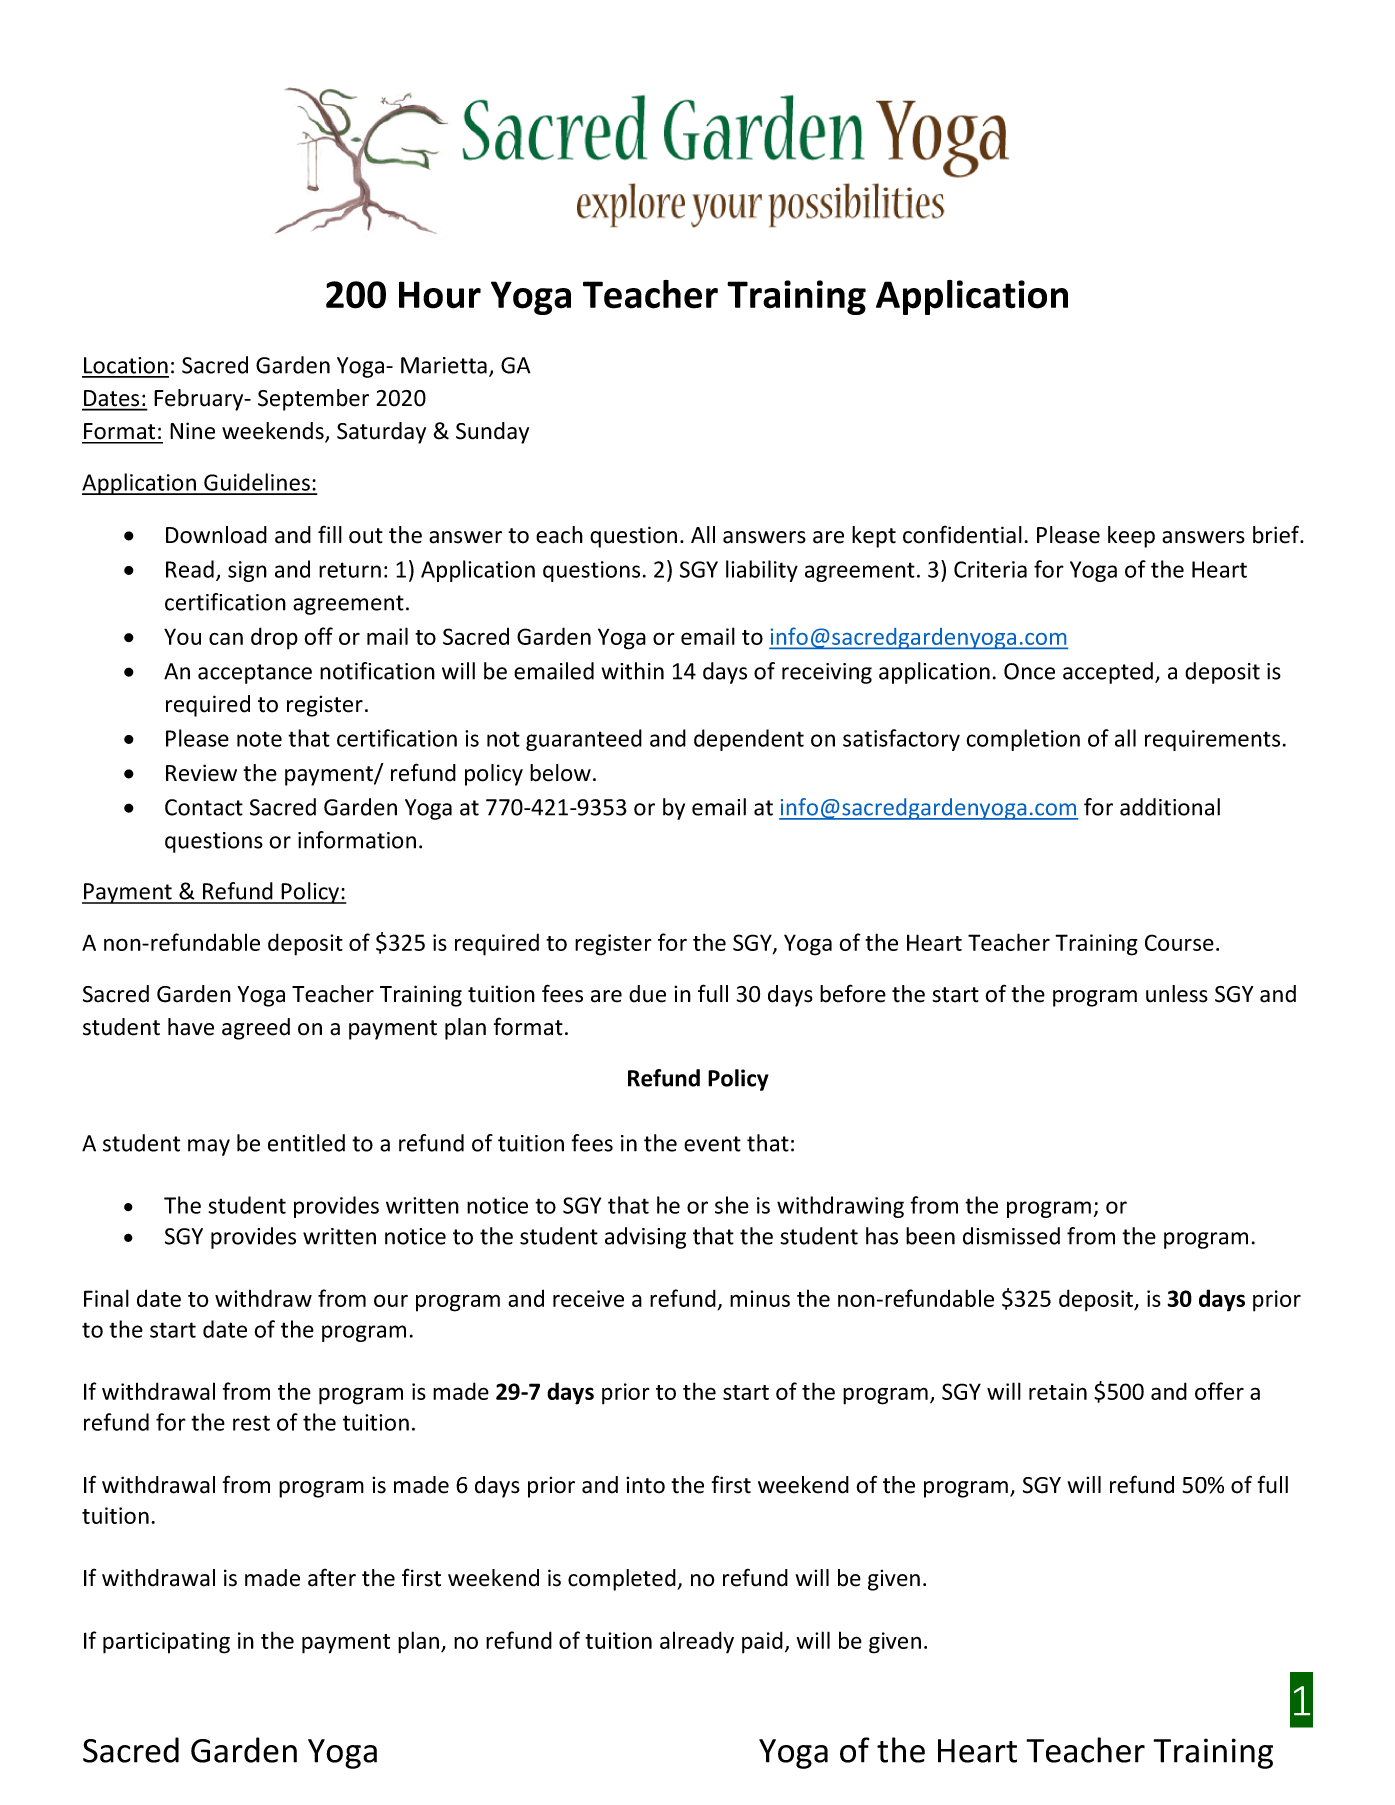 The width and height of the image is (1395, 1805). Describe the element at coordinates (1212, 740) in the image. I see `requirements` at that location.
